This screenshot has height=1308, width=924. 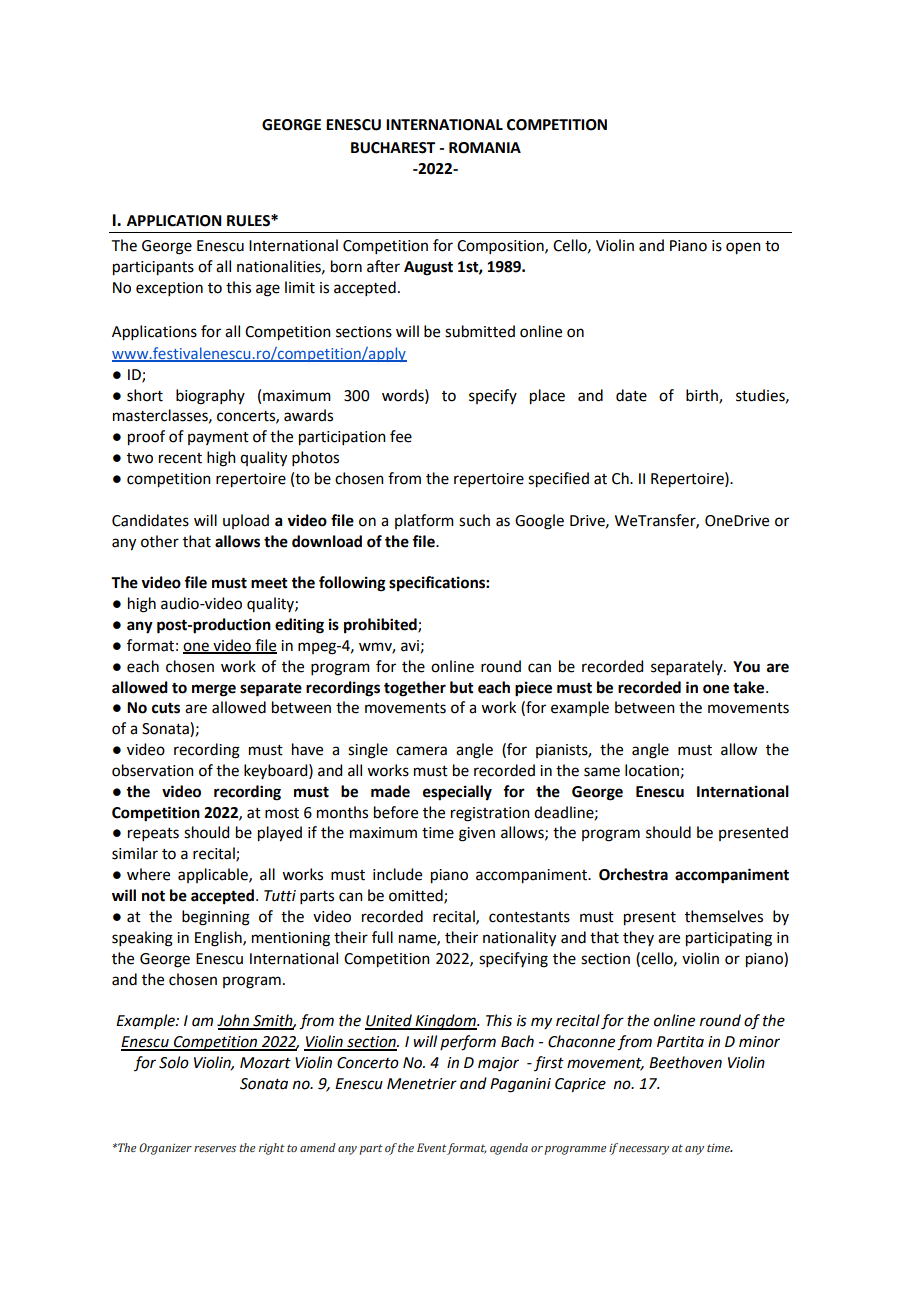 What do you see at coordinates (743, 248) in the screenshot?
I see `open` at bounding box center [743, 248].
